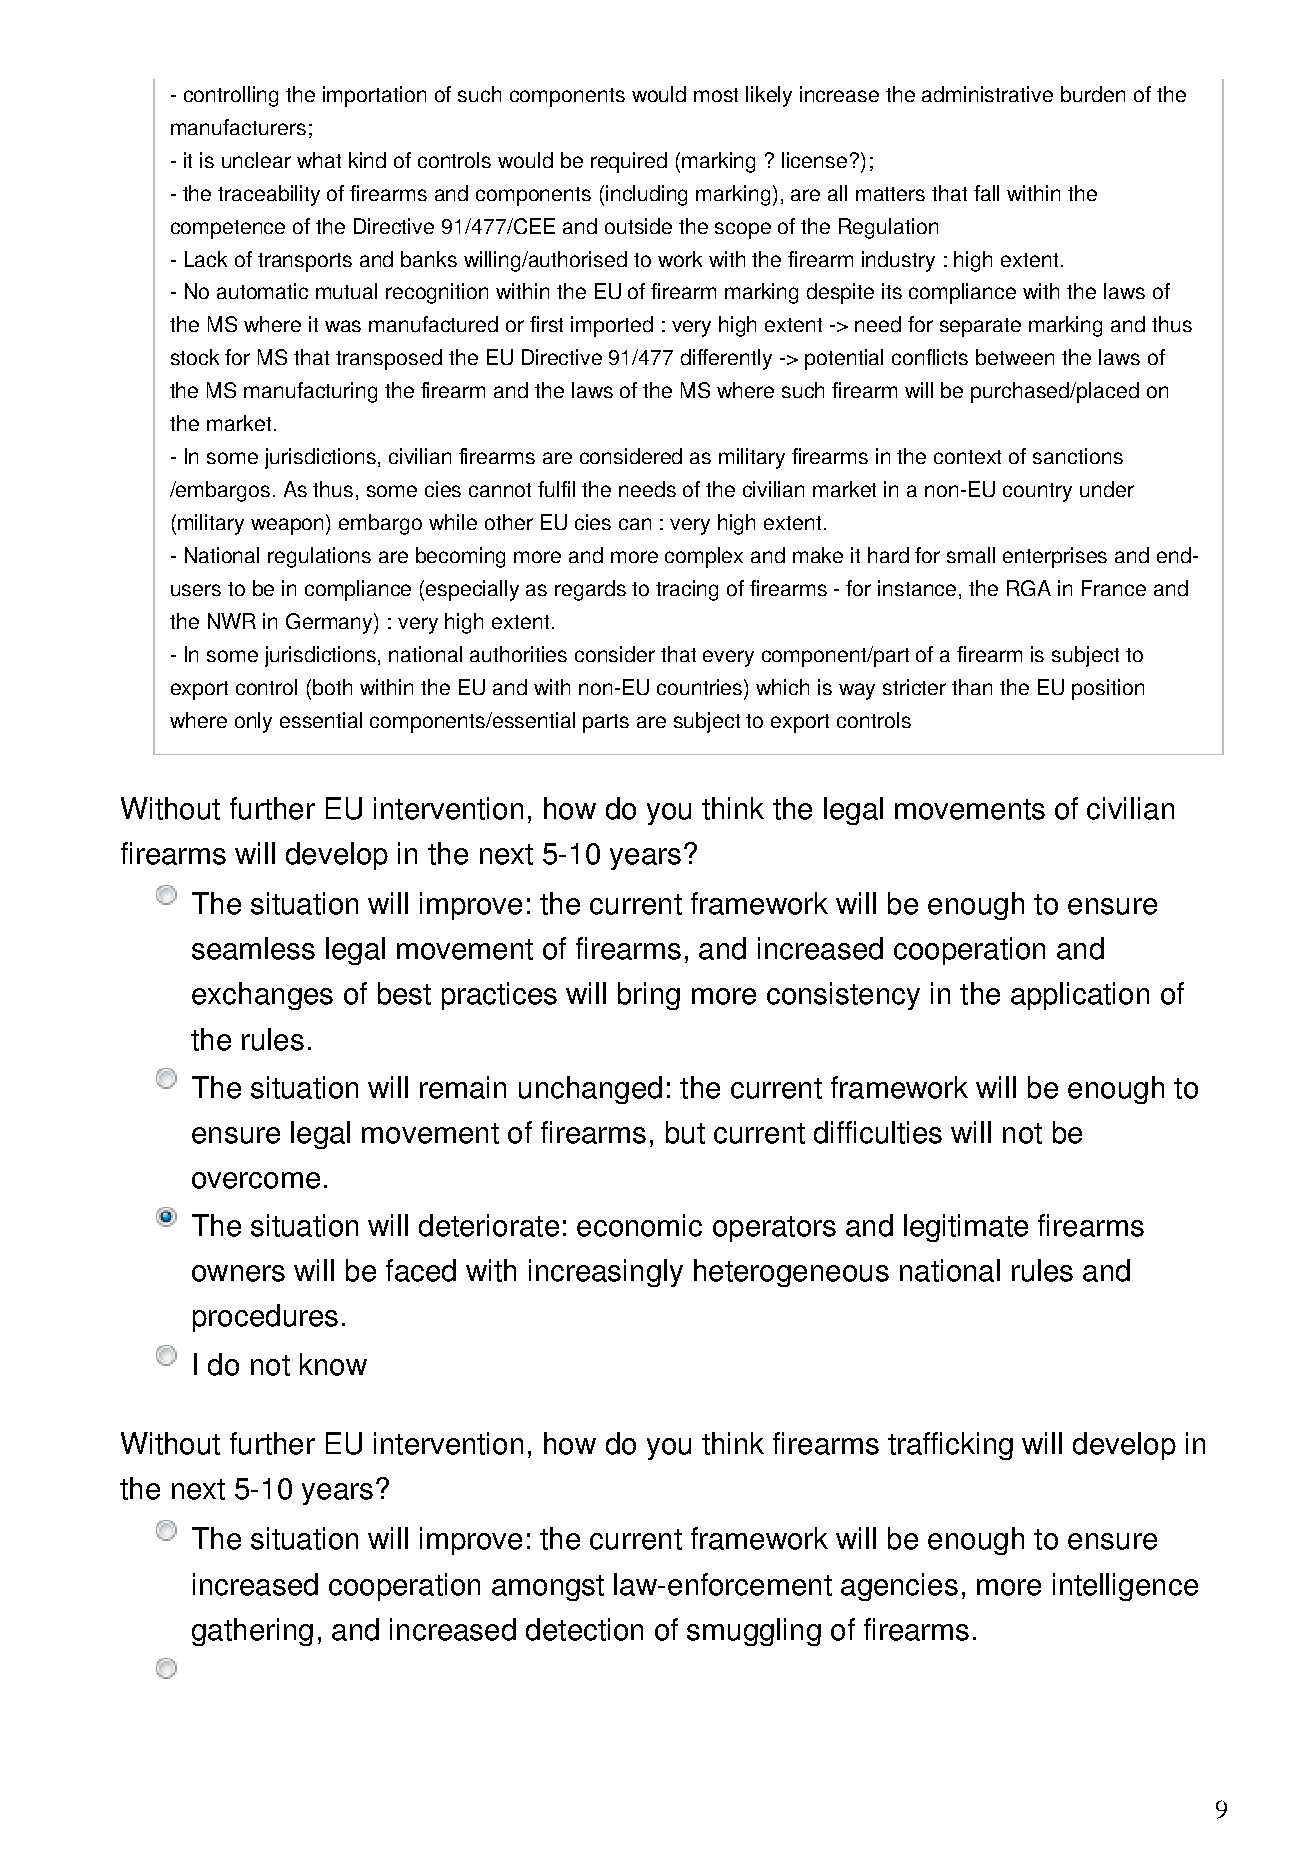 The width and height of the screenshot is (1307, 1849). I want to click on detection, so click(584, 1629).
